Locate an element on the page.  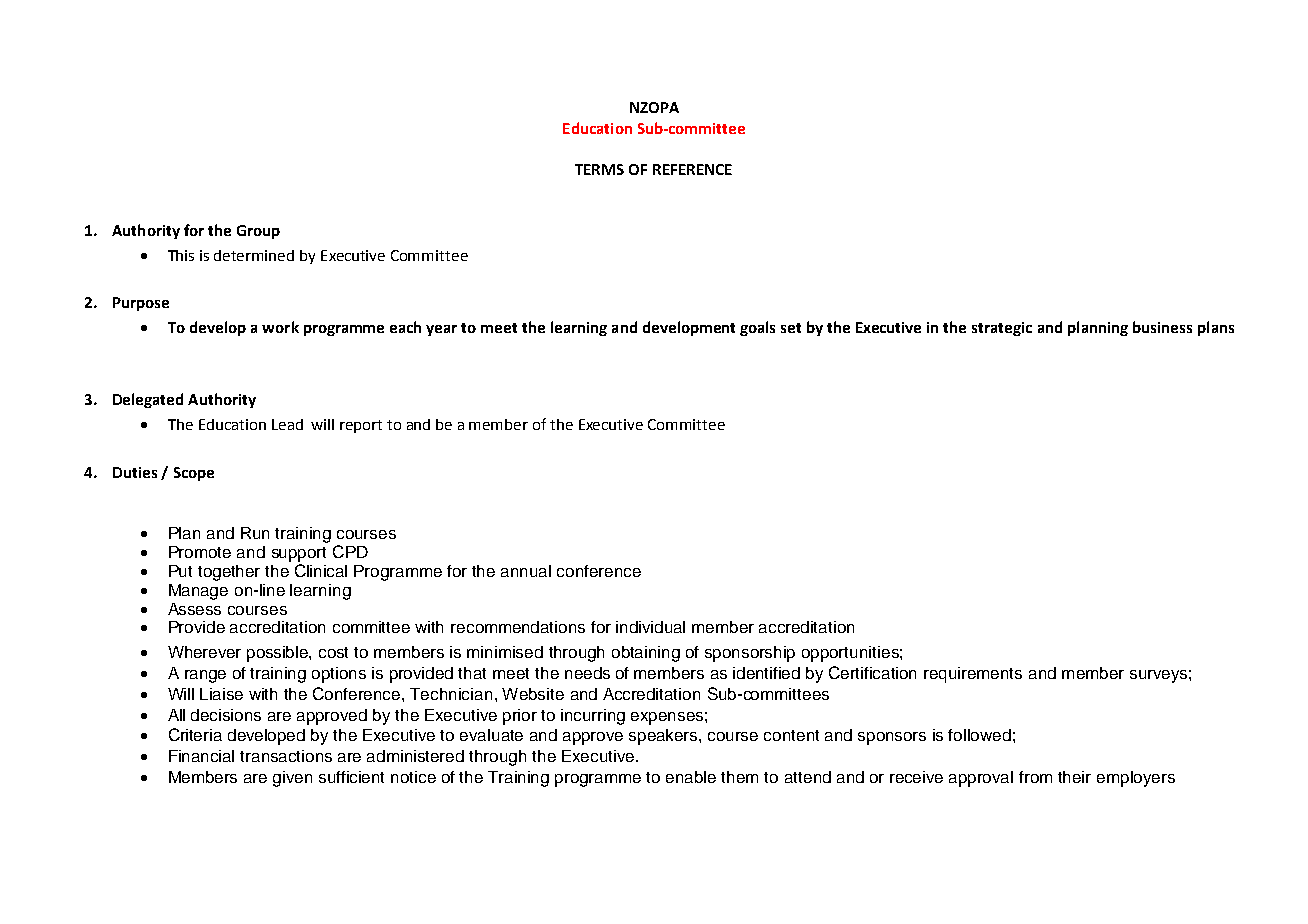
goals is located at coordinates (757, 328).
